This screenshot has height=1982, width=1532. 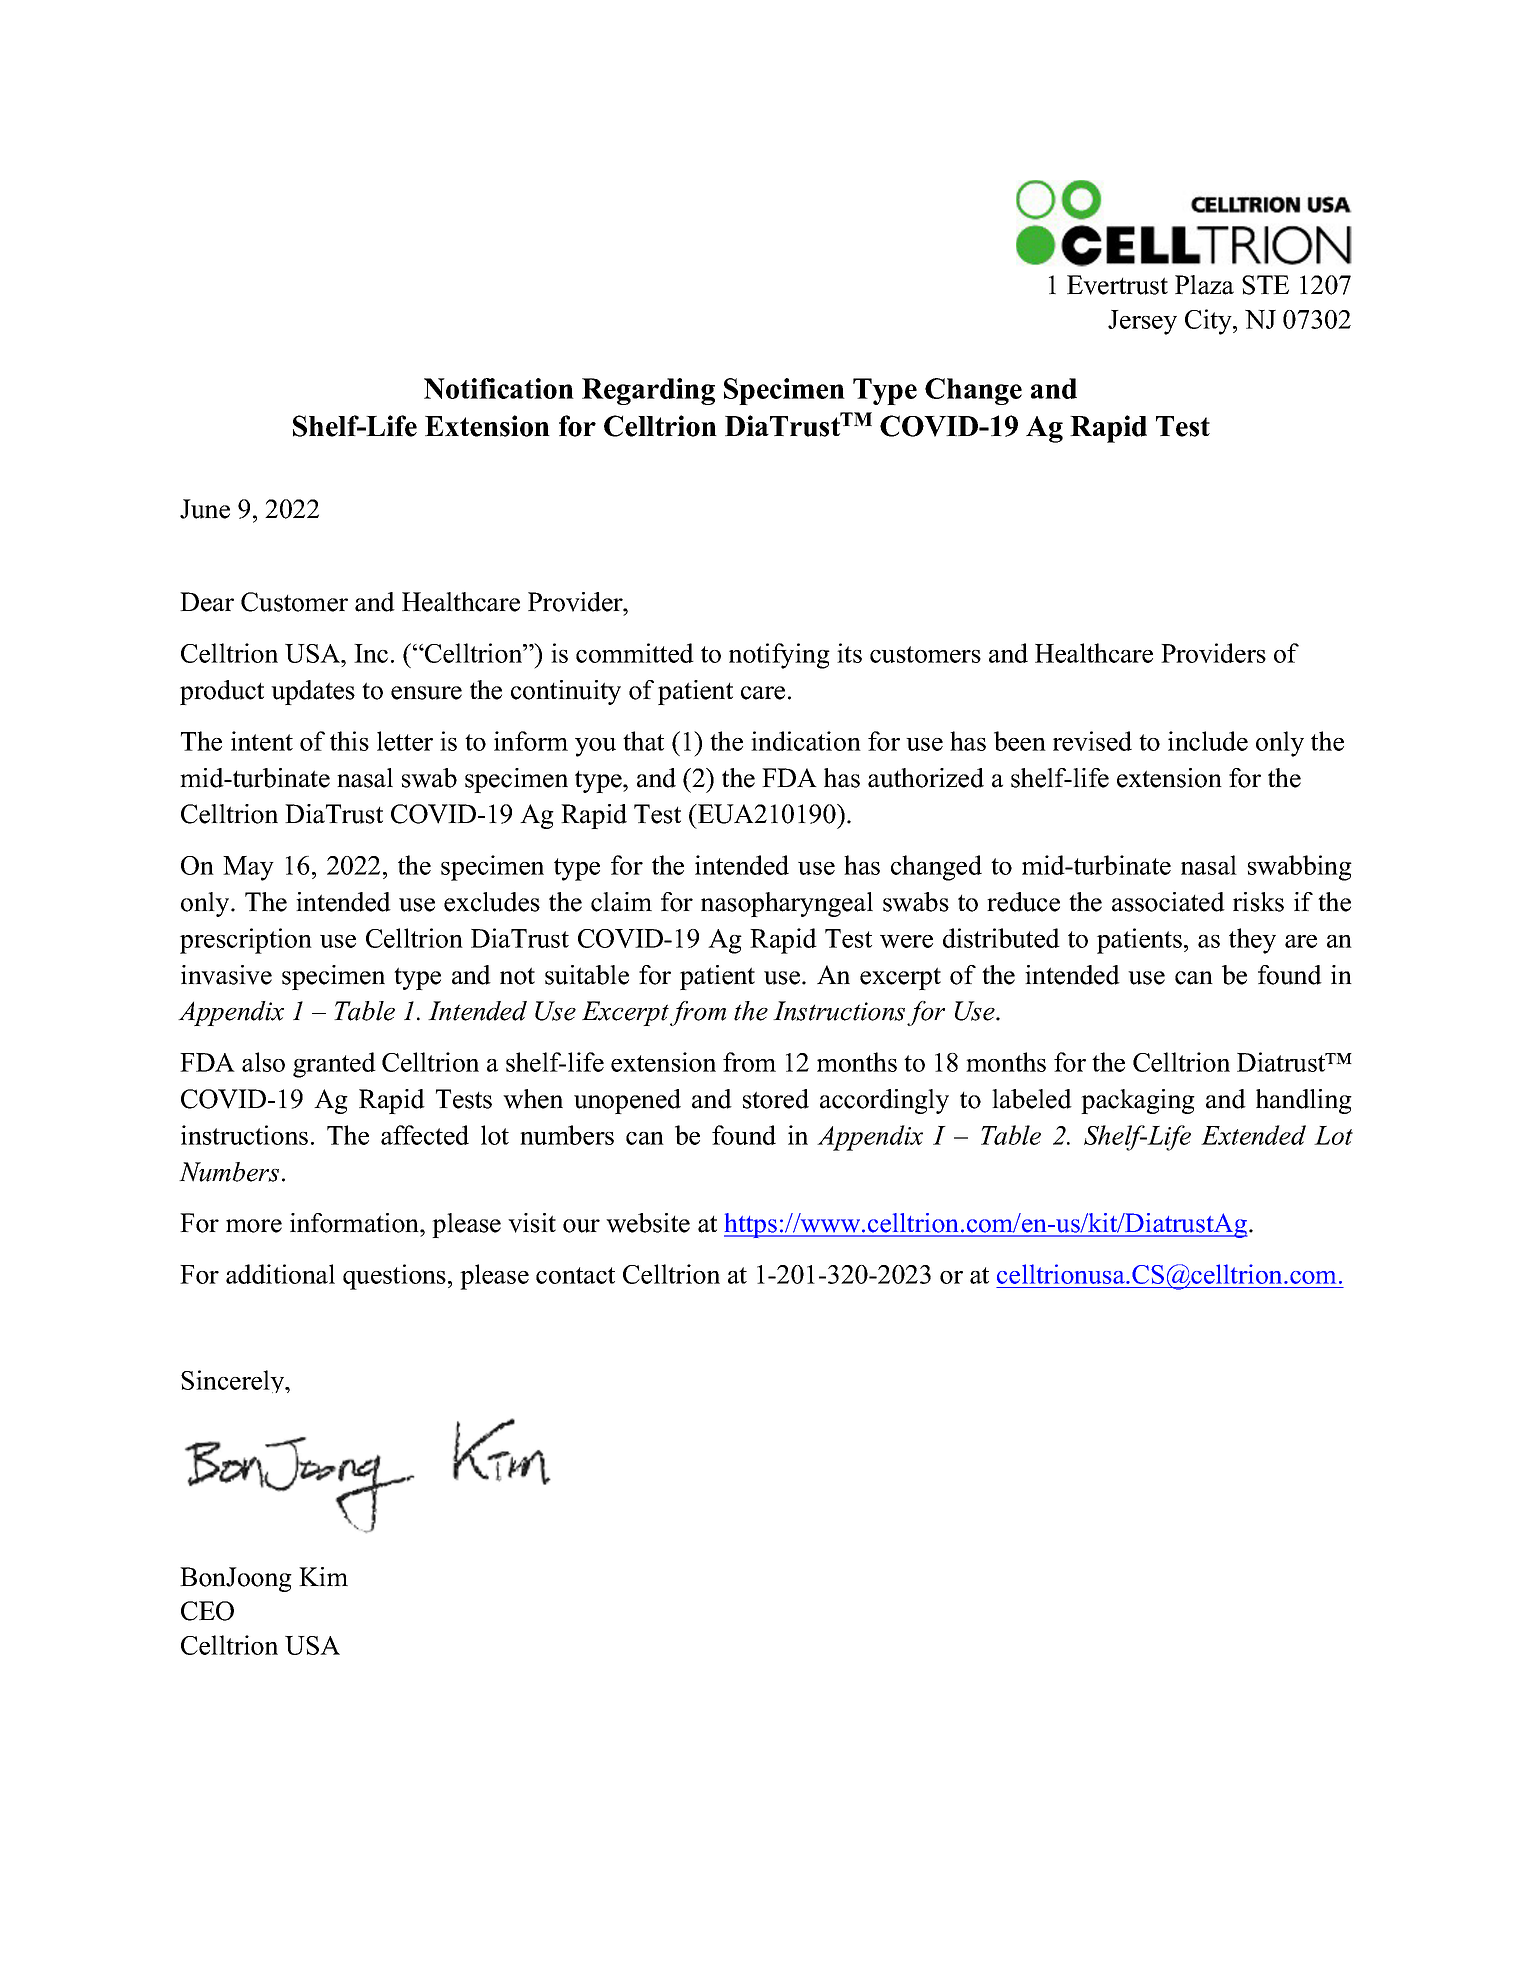 What do you see at coordinates (246, 941) in the screenshot?
I see `prescription` at bounding box center [246, 941].
